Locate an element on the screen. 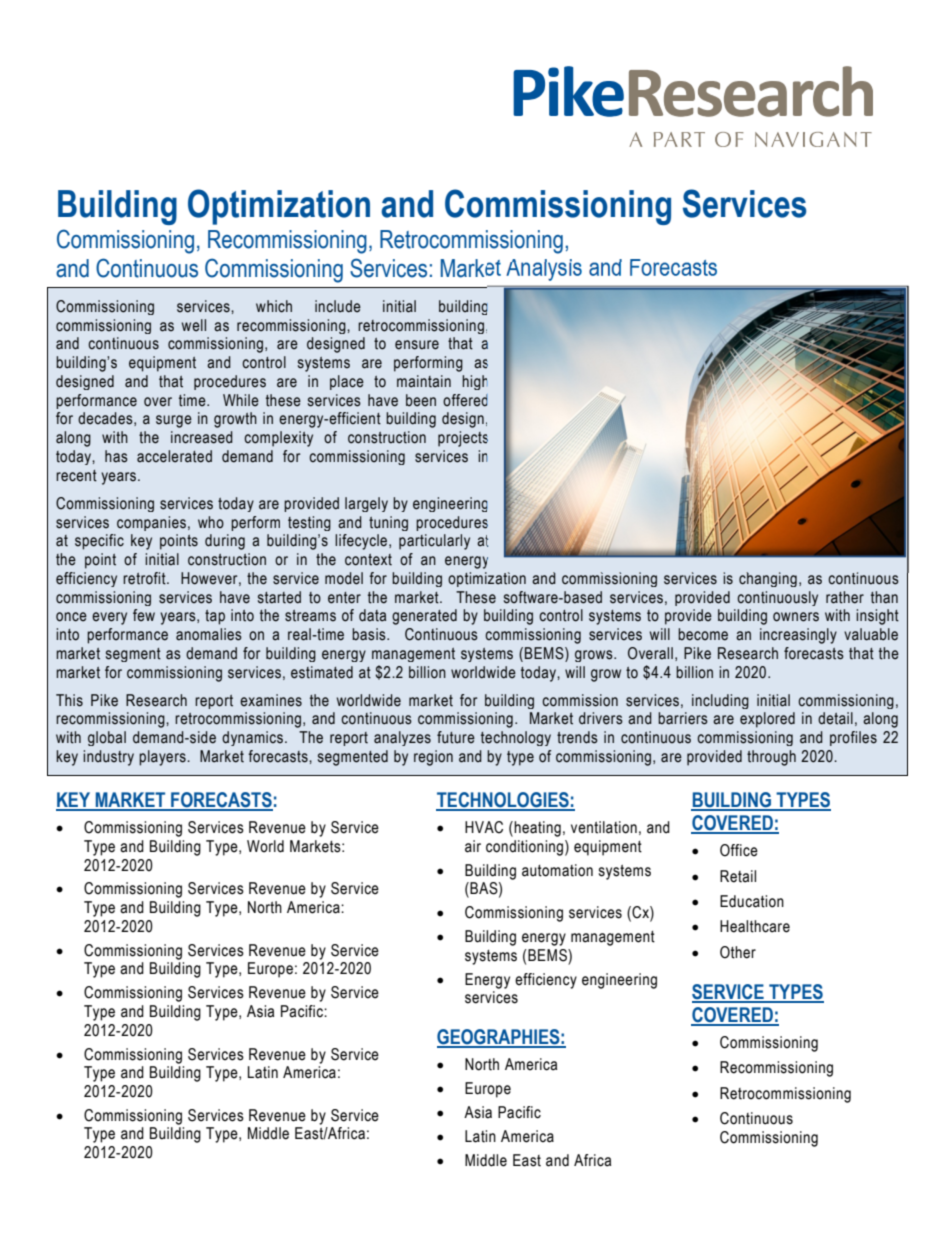 The image size is (952, 1233). high is located at coordinates (474, 382).
